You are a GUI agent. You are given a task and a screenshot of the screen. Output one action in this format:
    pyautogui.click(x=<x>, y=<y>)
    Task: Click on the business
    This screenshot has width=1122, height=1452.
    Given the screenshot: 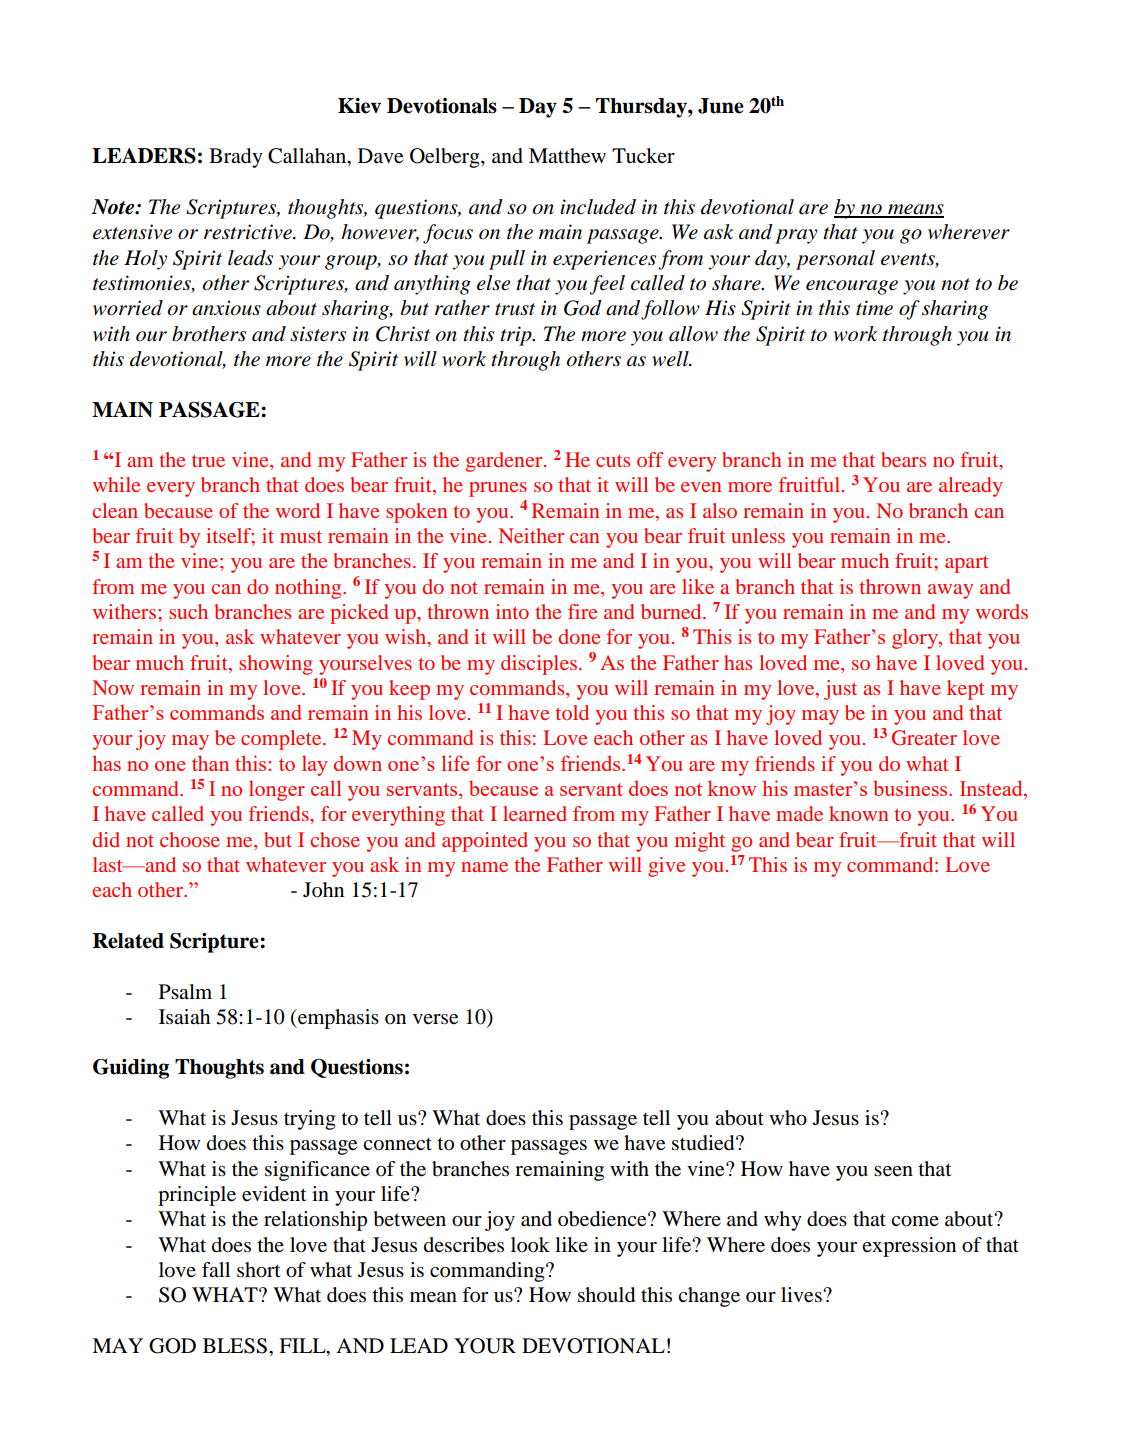 What is the action you would take?
    pyautogui.click(x=911, y=788)
